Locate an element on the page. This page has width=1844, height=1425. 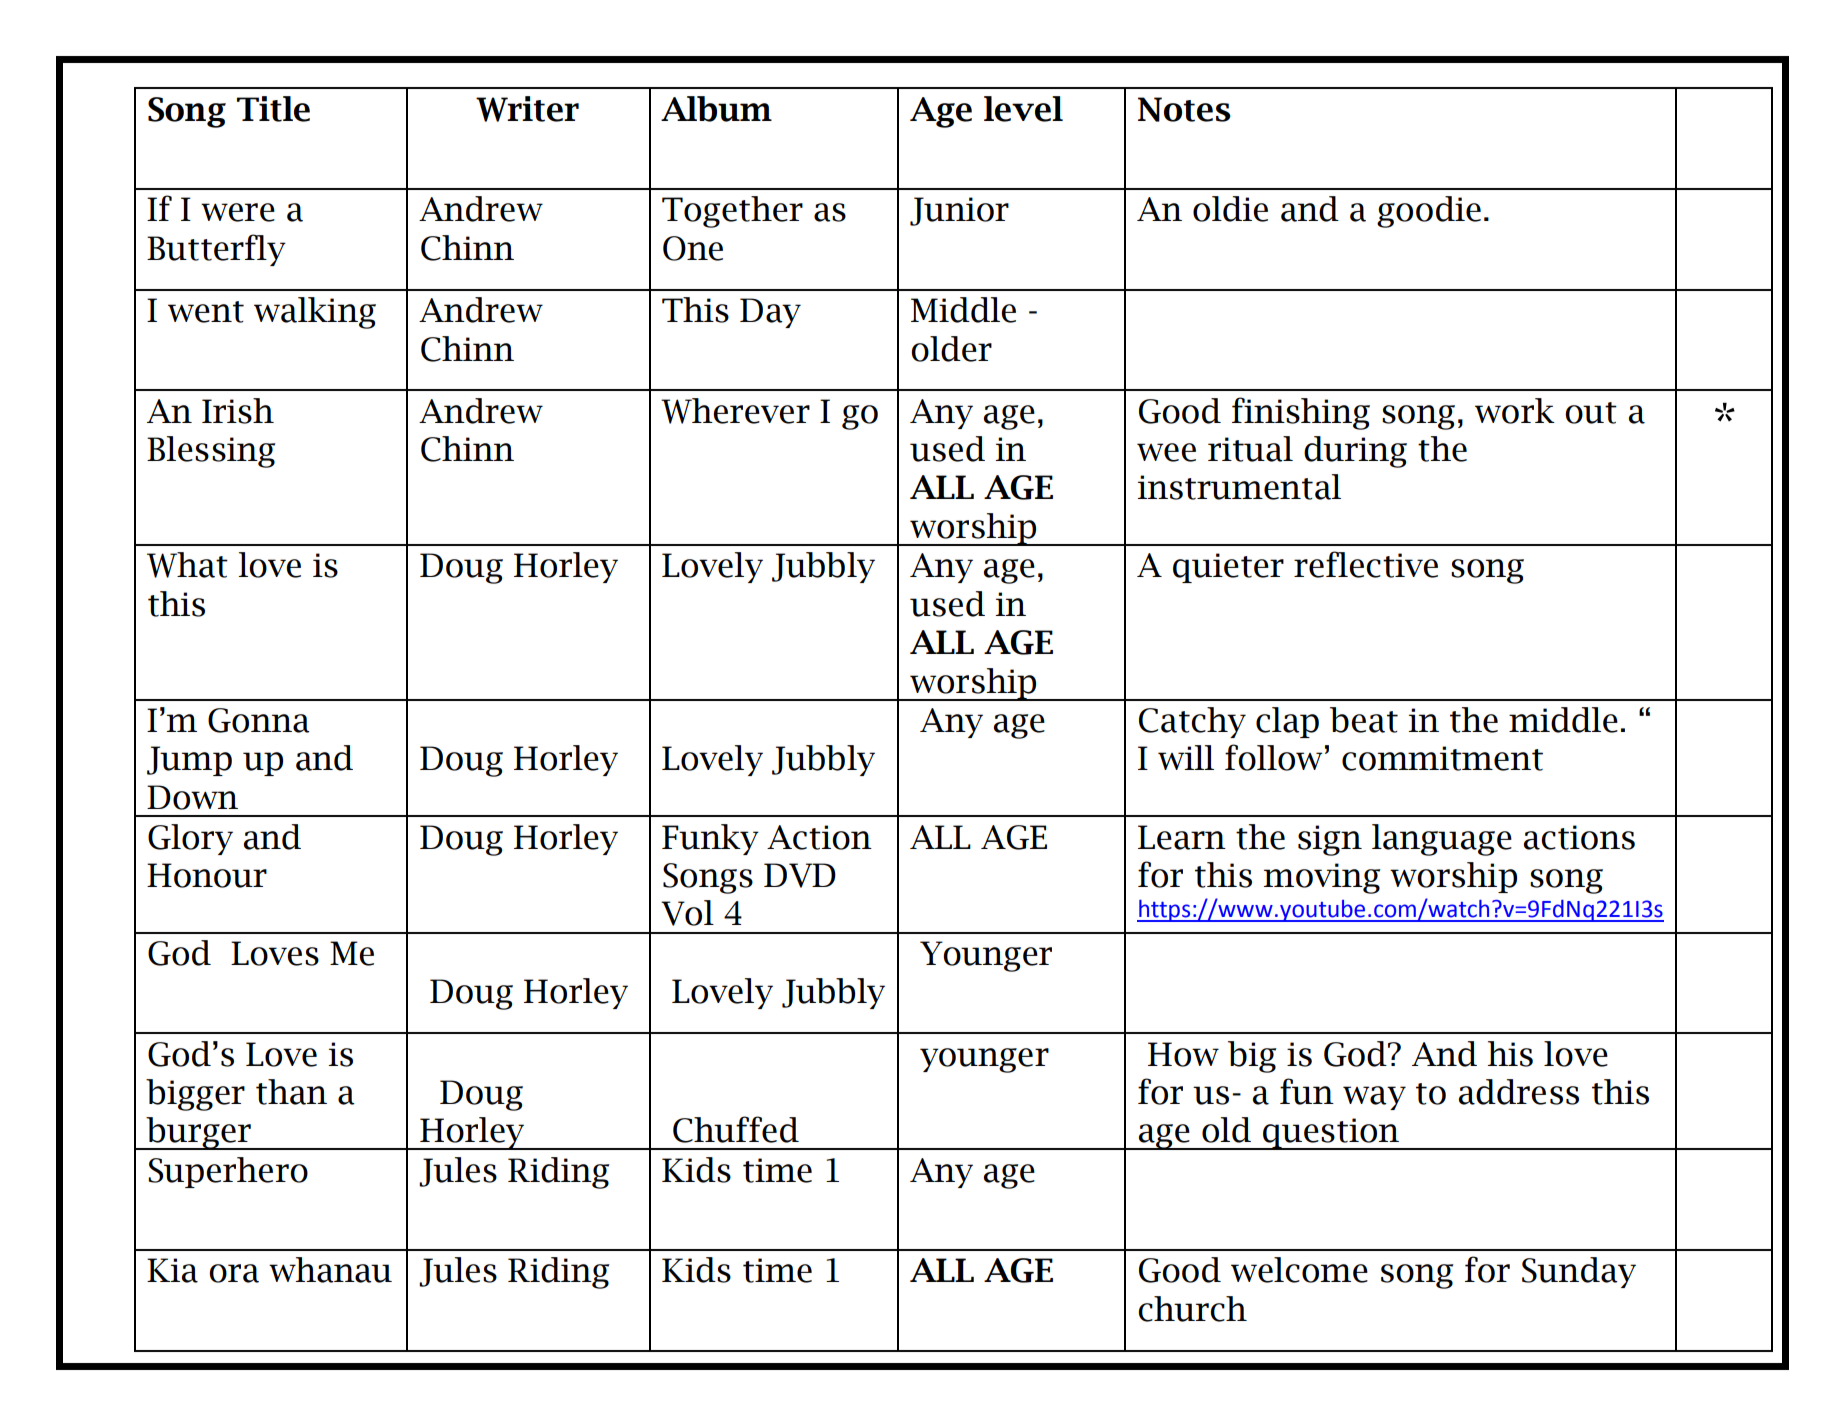
level is located at coordinates (1023, 109).
